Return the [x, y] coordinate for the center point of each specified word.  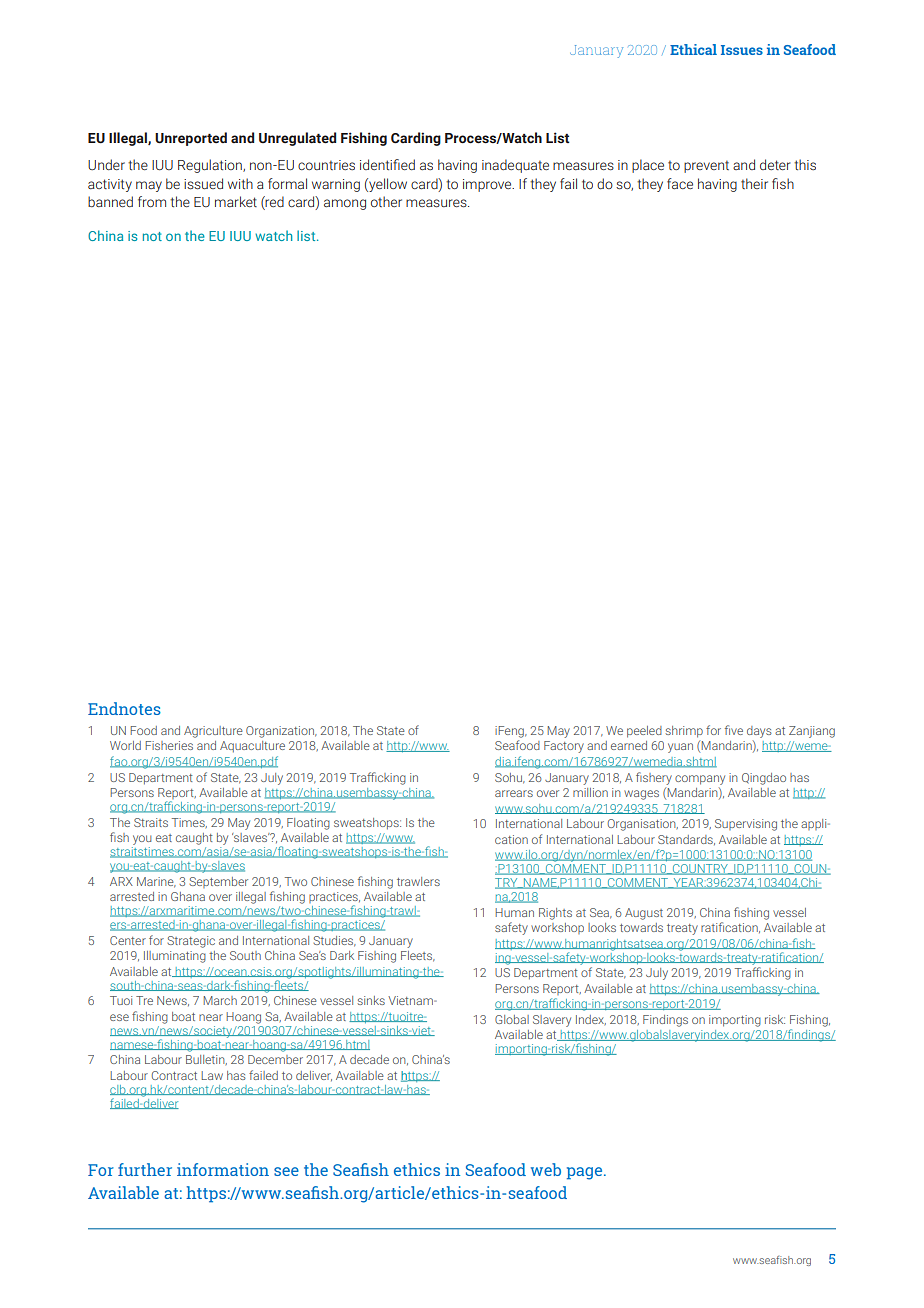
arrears [514, 793]
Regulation [211, 166]
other [386, 201]
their [754, 183]
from [152, 201]
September [218, 882]
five [734, 730]
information [223, 1169]
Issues [742, 50]
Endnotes [124, 708]
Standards [686, 840]
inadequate [515, 166]
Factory [564, 747]
